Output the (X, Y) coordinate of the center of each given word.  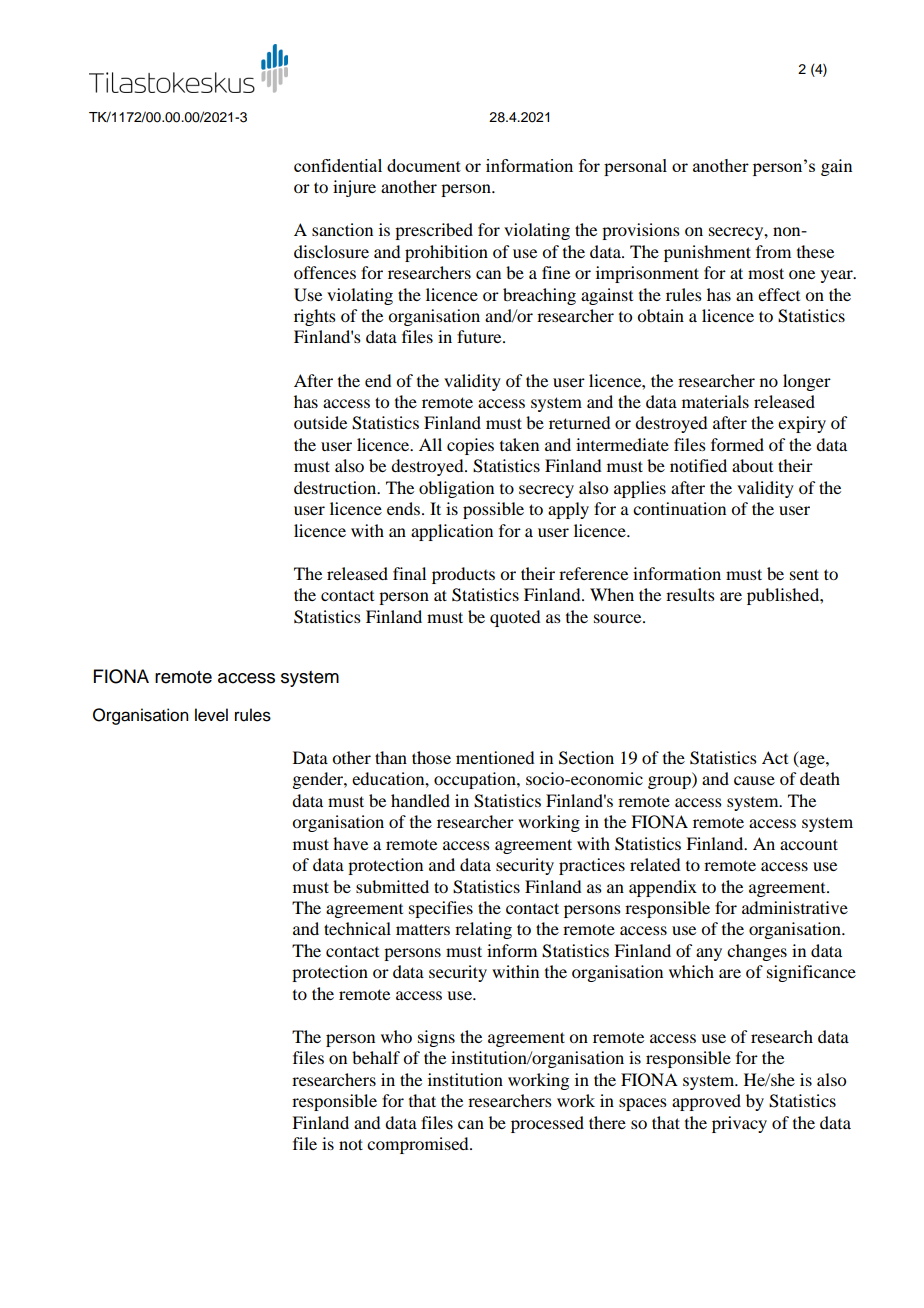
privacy (739, 1124)
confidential (338, 165)
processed (547, 1124)
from (773, 251)
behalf (376, 1057)
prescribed (434, 231)
